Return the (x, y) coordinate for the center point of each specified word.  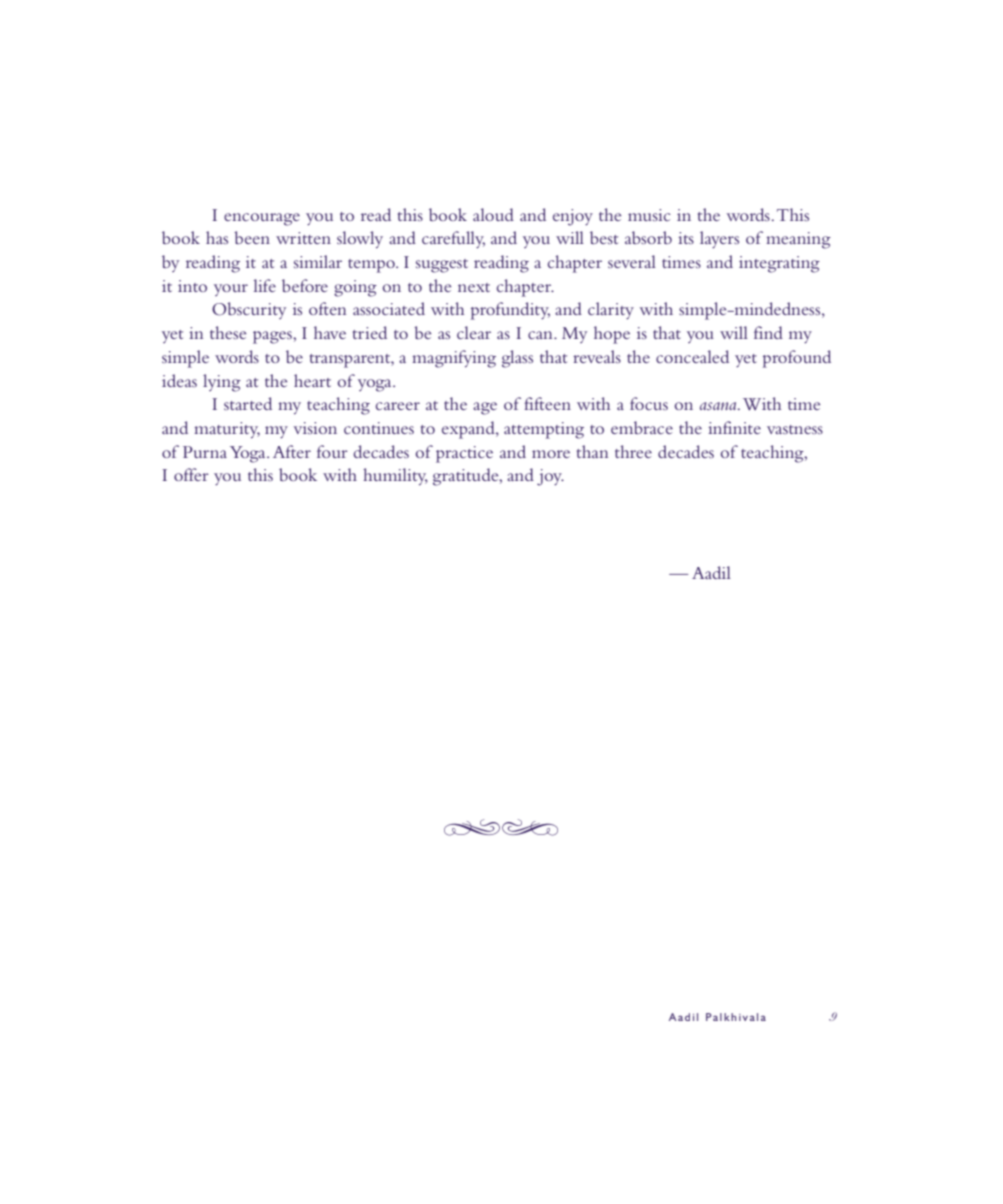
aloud (493, 214)
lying (222, 383)
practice (464, 454)
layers (719, 239)
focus (649, 403)
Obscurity (249, 310)
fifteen (547, 403)
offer (191, 474)
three (633, 451)
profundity (510, 311)
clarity (611, 310)
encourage (262, 219)
